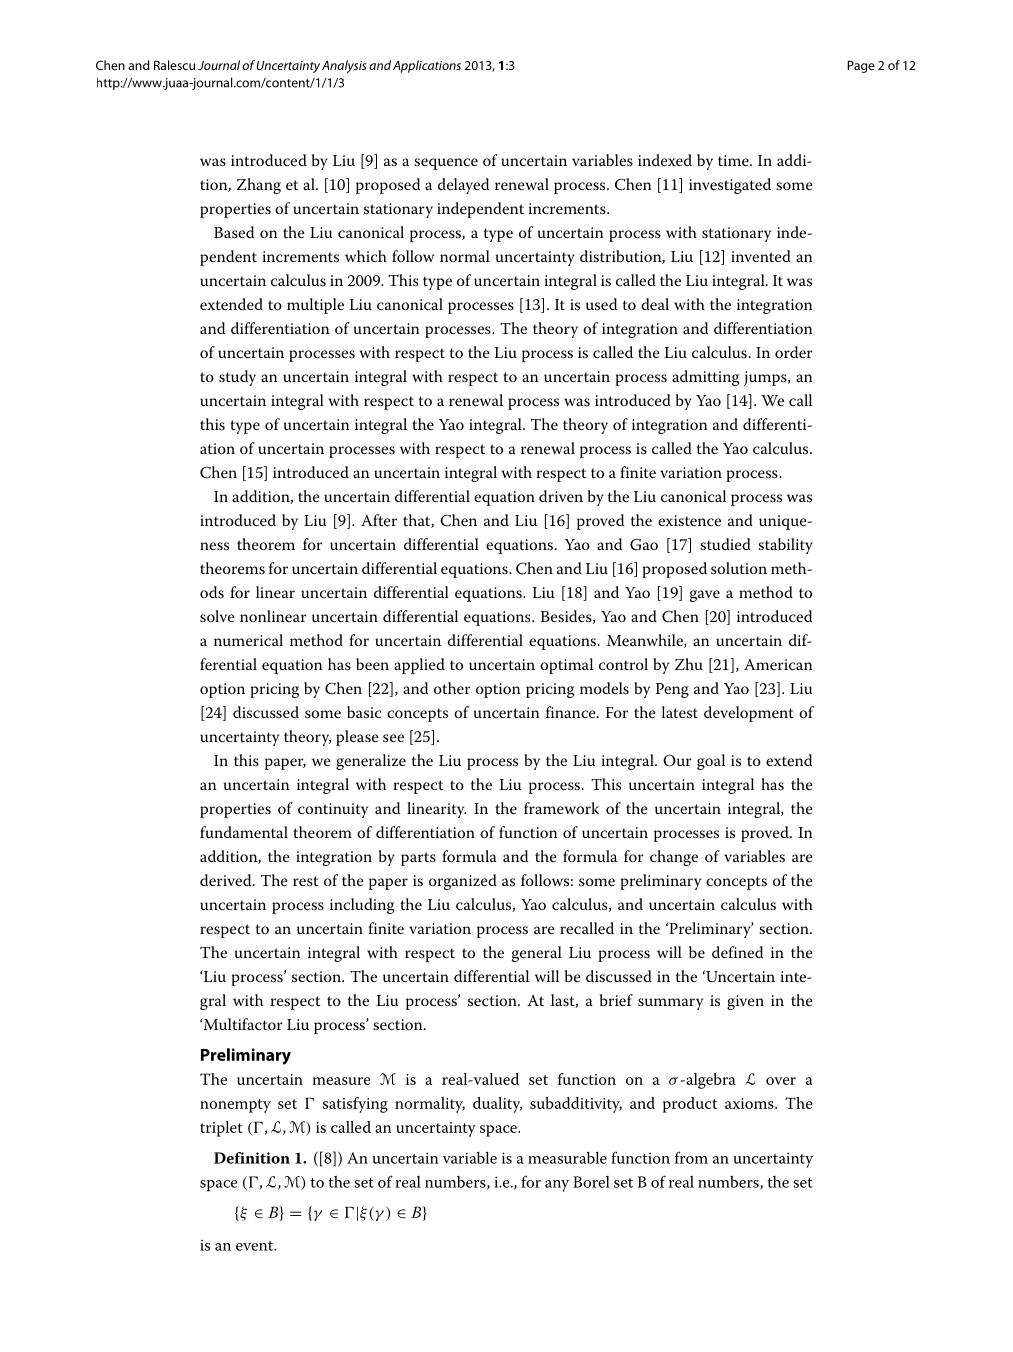 The width and height of the screenshot is (1013, 1352). What do you see at coordinates (567, 1158) in the screenshot?
I see `measurable` at bounding box center [567, 1158].
